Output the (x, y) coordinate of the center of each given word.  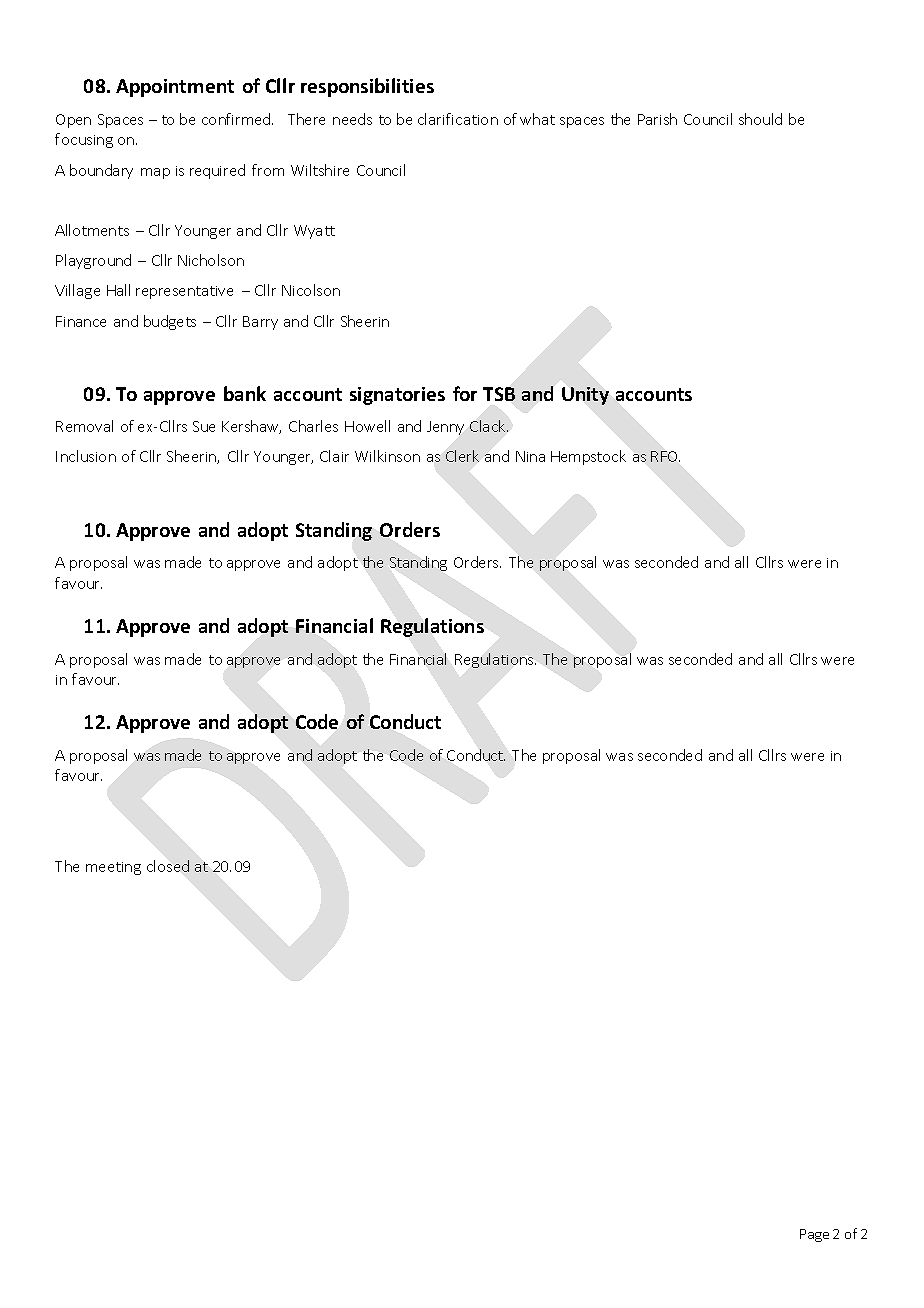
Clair (334, 456)
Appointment (175, 88)
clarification (458, 119)
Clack (489, 426)
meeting (113, 868)
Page (814, 1235)
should (760, 119)
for (465, 393)
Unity (585, 396)
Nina (530, 456)
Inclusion (86, 456)
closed (168, 866)
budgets (170, 322)
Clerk (462, 456)
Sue (204, 426)
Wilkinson (387, 456)
